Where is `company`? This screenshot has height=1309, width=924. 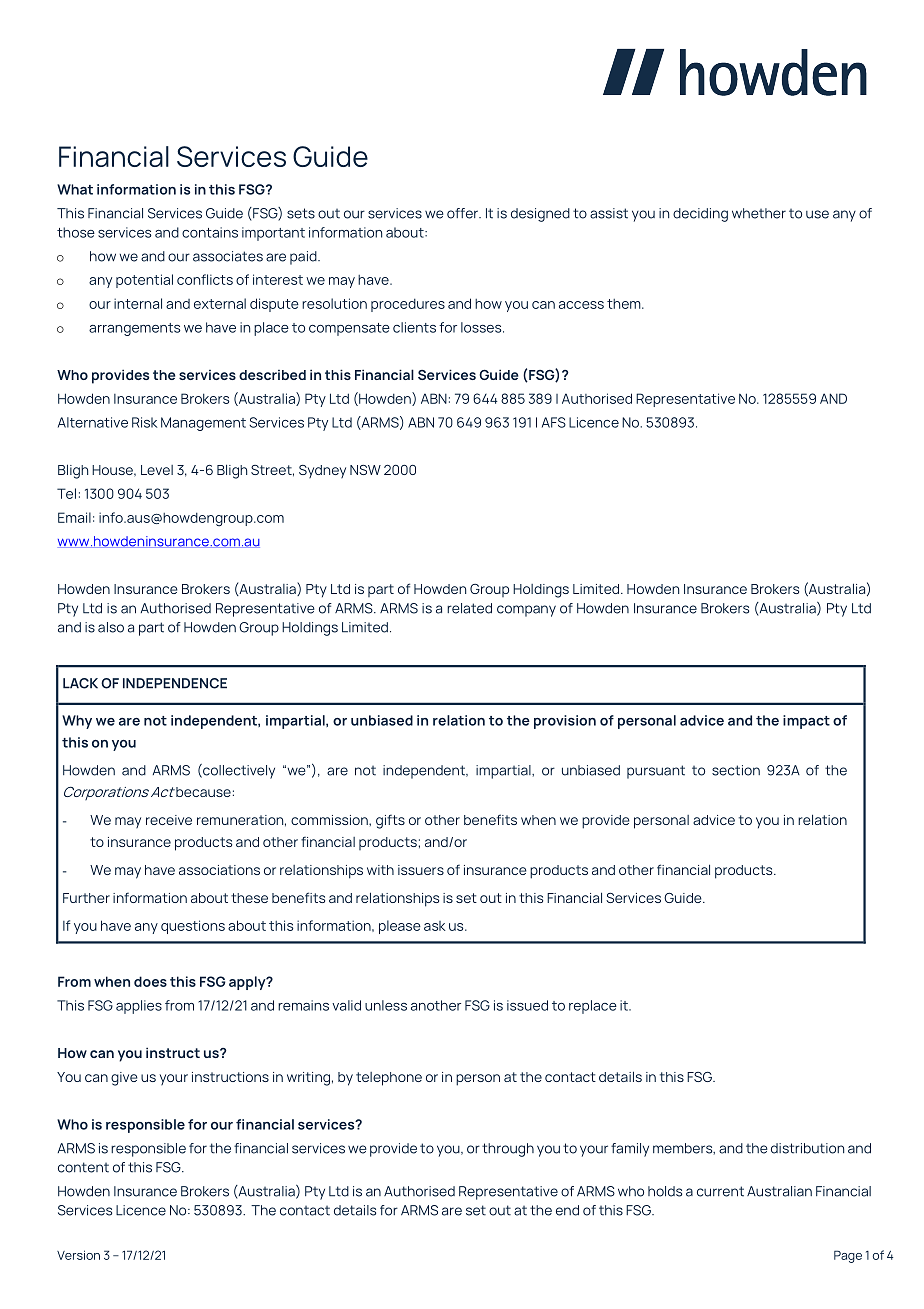
company is located at coordinates (526, 611).
